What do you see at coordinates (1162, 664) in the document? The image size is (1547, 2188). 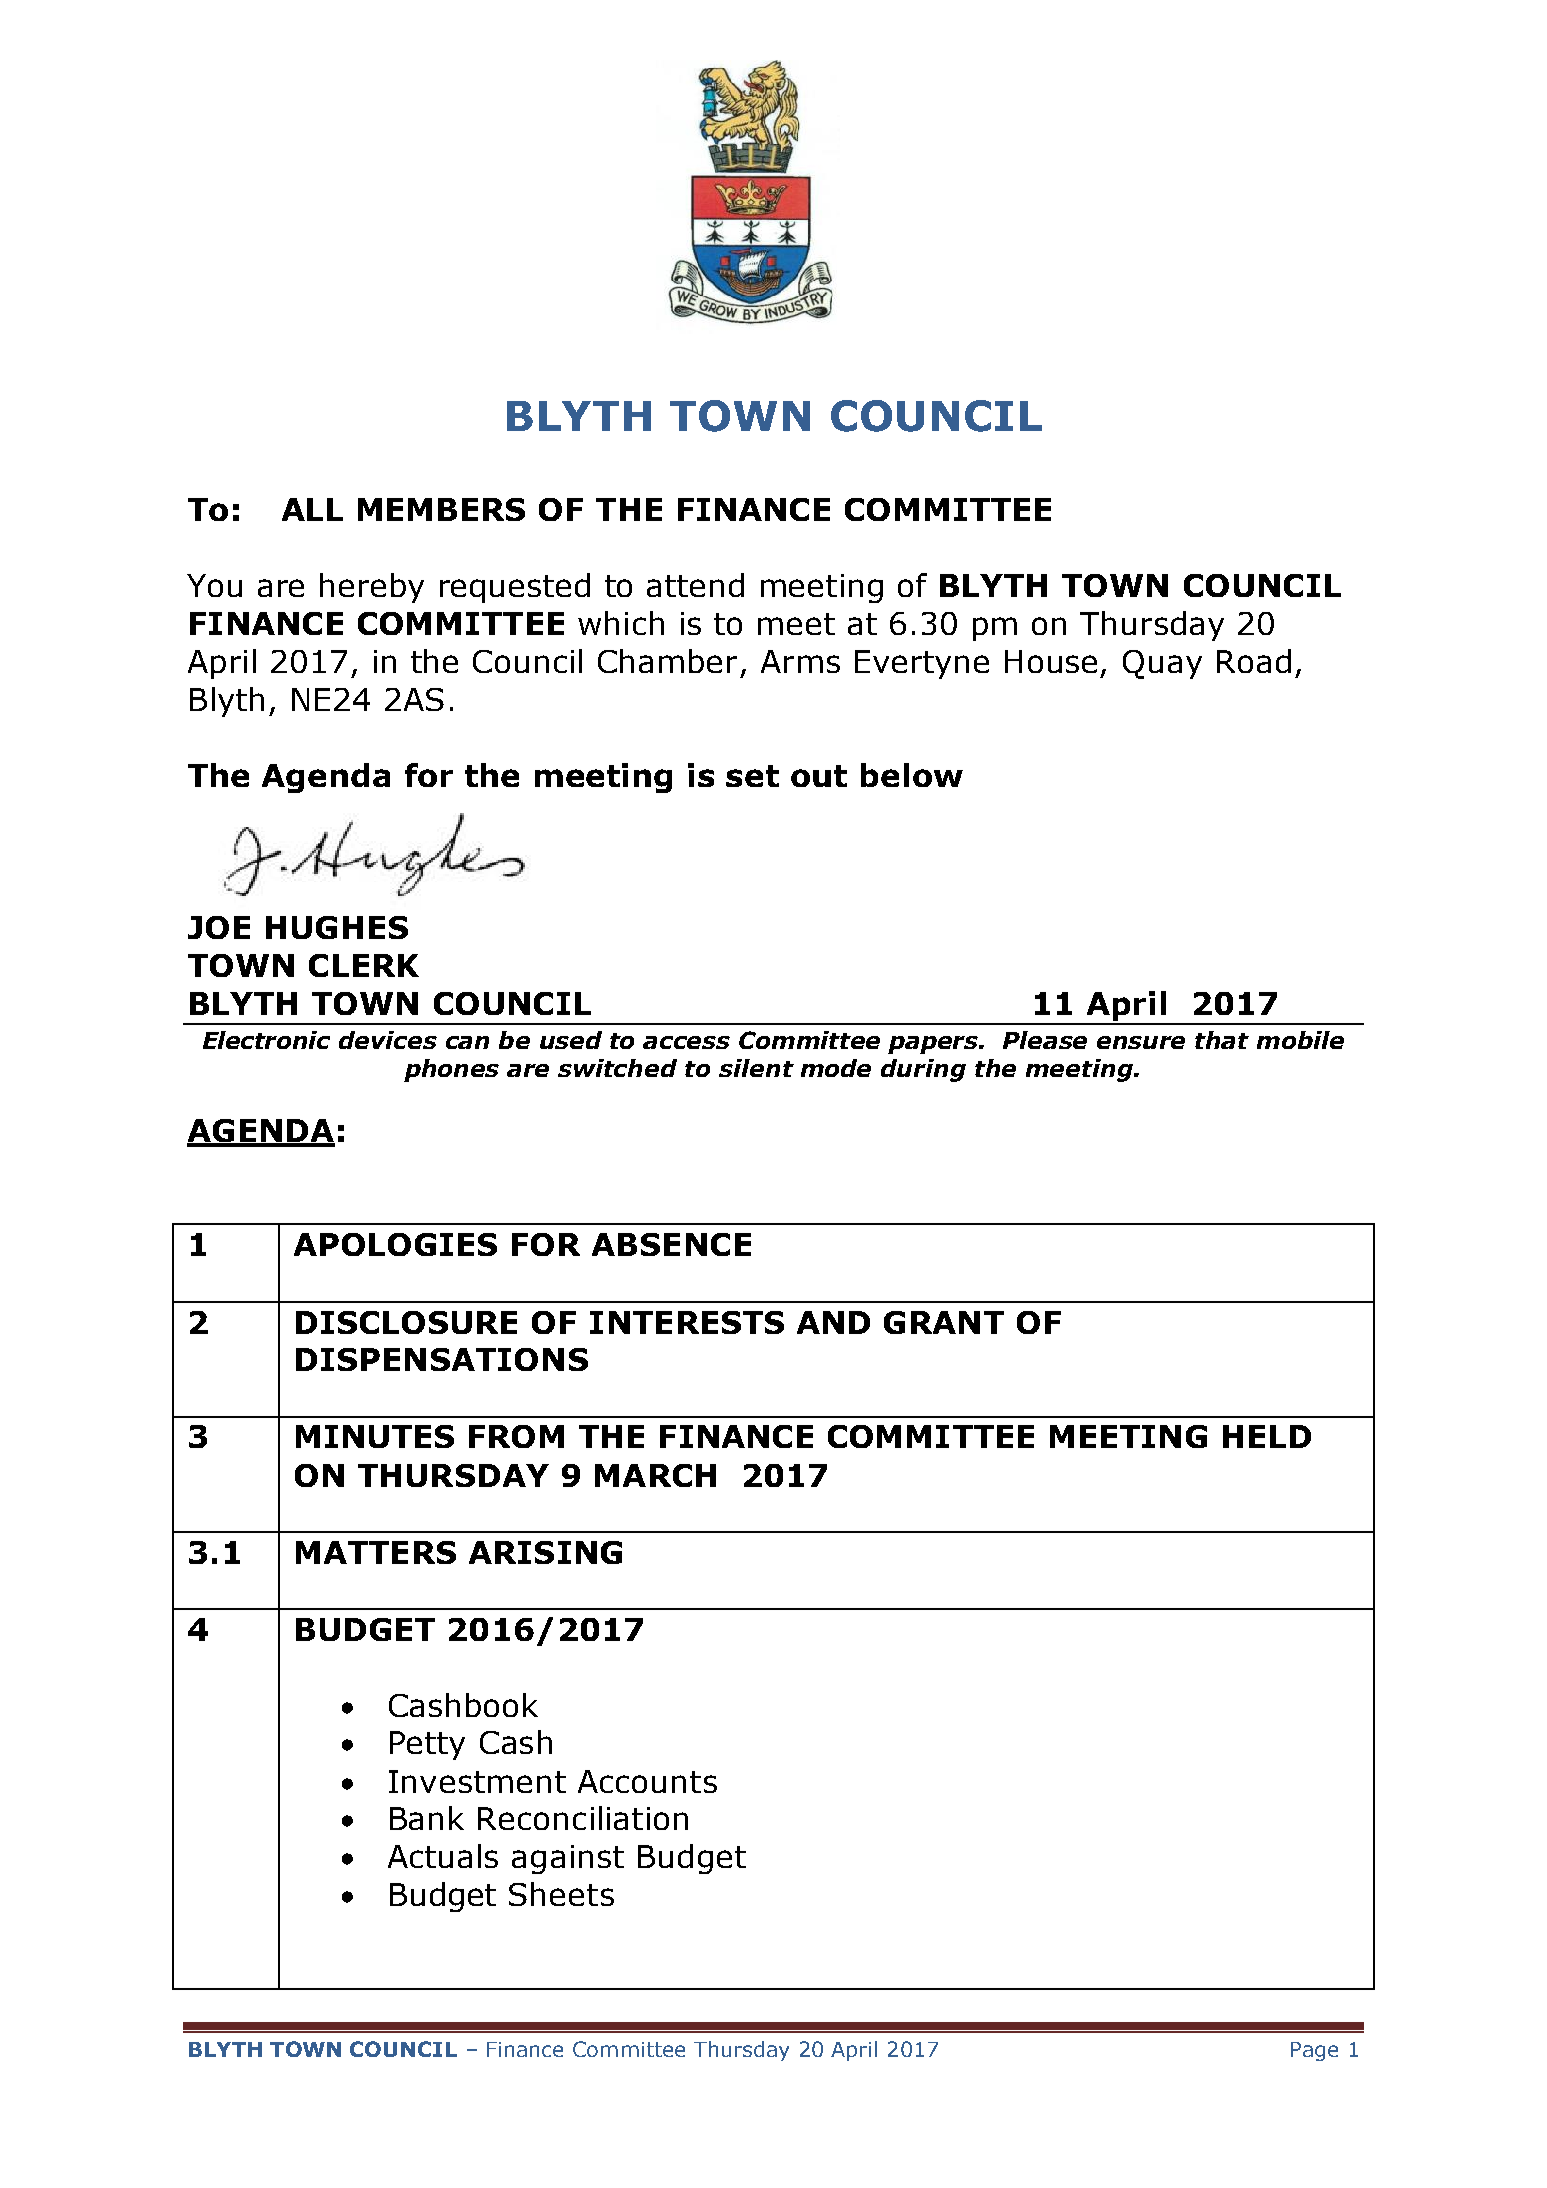 I see `Quay` at bounding box center [1162, 664].
